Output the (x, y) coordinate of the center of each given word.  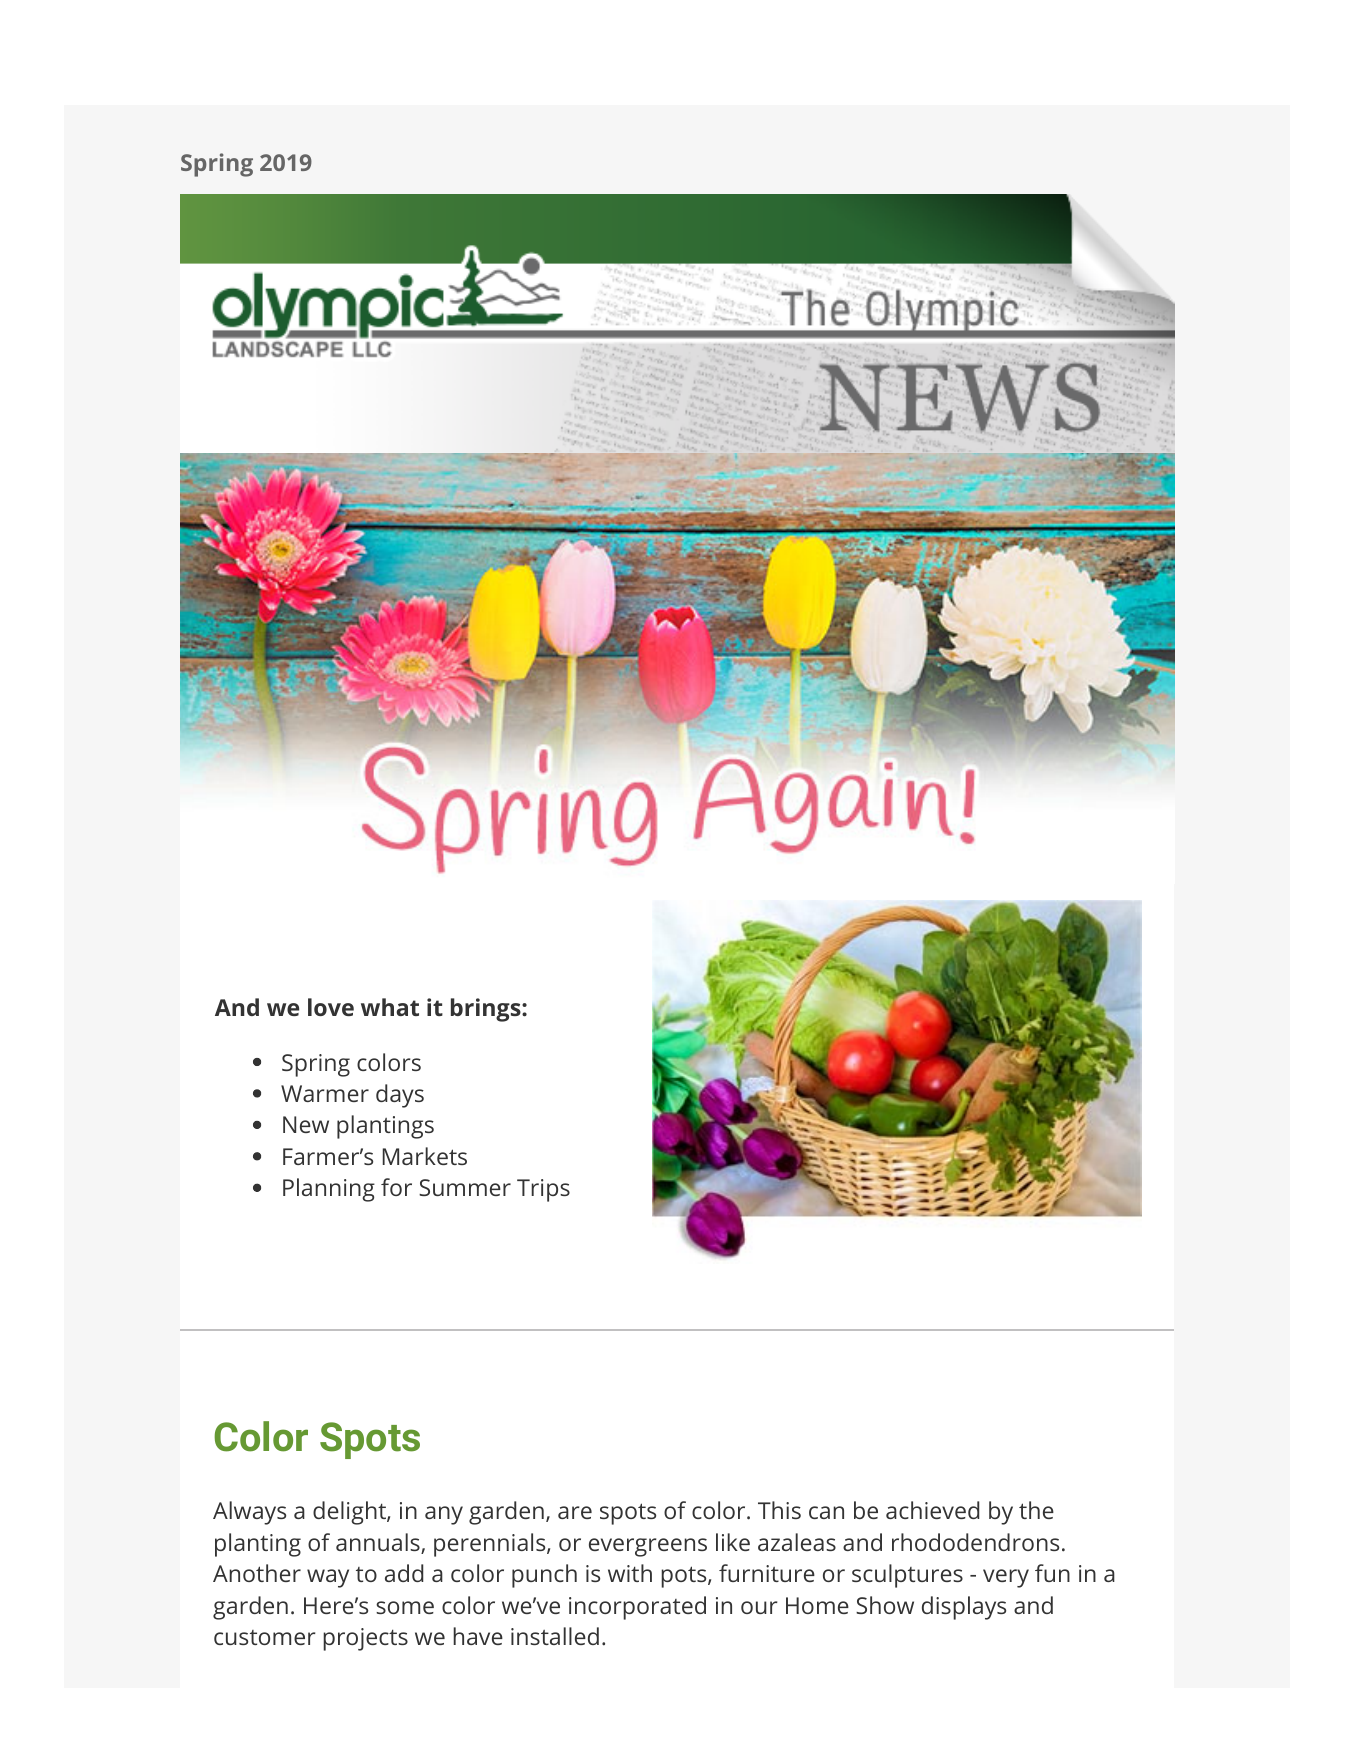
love (331, 1007)
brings (487, 1010)
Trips (543, 1190)
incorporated (637, 1608)
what (390, 1007)
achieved (932, 1510)
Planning (329, 1190)
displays (964, 1608)
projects (365, 1639)
